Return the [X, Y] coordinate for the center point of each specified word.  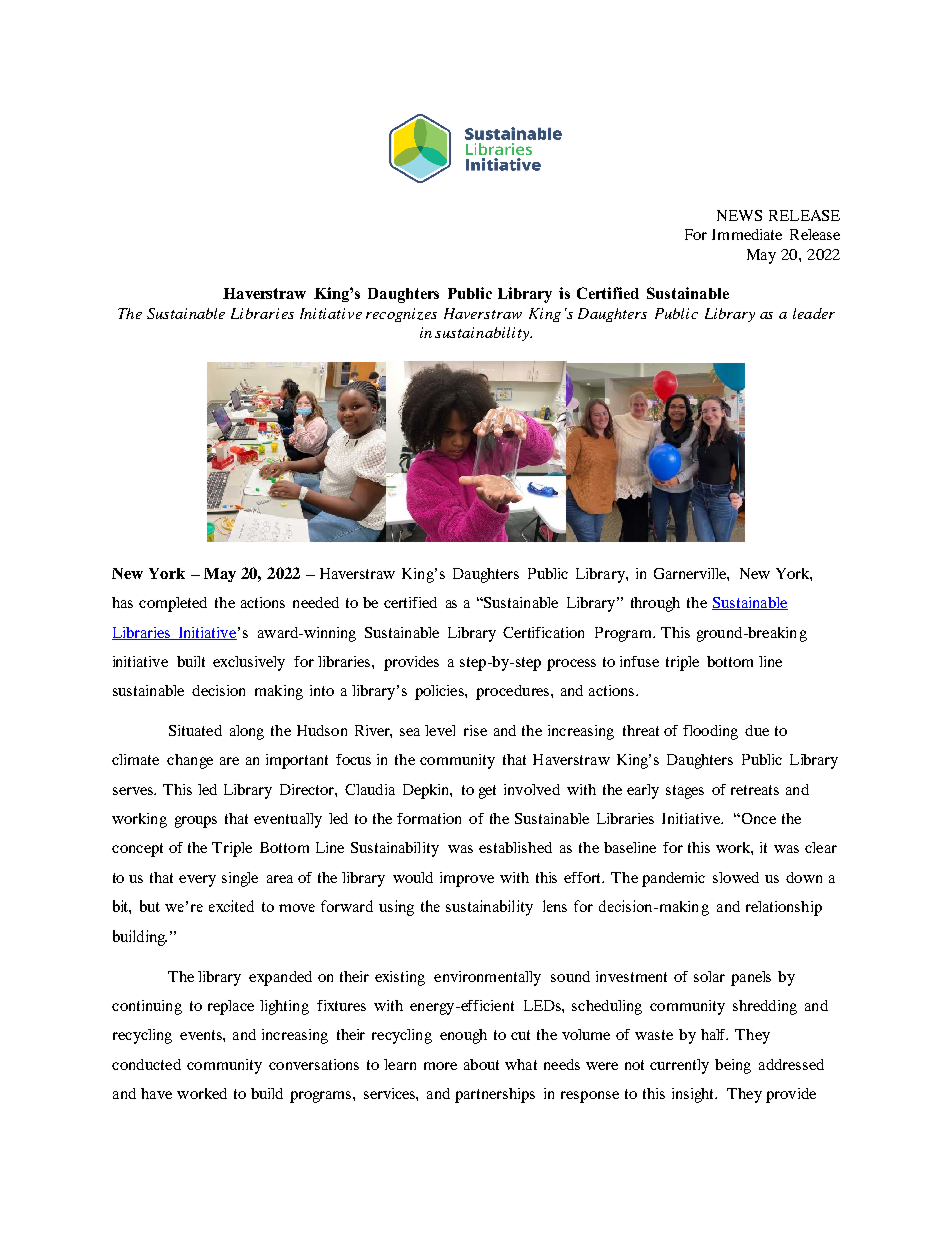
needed [316, 602]
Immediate [747, 234]
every [197, 881]
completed [173, 604]
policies [440, 692]
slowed [736, 877]
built [191, 661]
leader [814, 313]
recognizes [401, 315]
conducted [146, 1064]
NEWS [739, 215]
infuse [639, 661]
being [733, 1066]
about [481, 1064]
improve [467, 879]
